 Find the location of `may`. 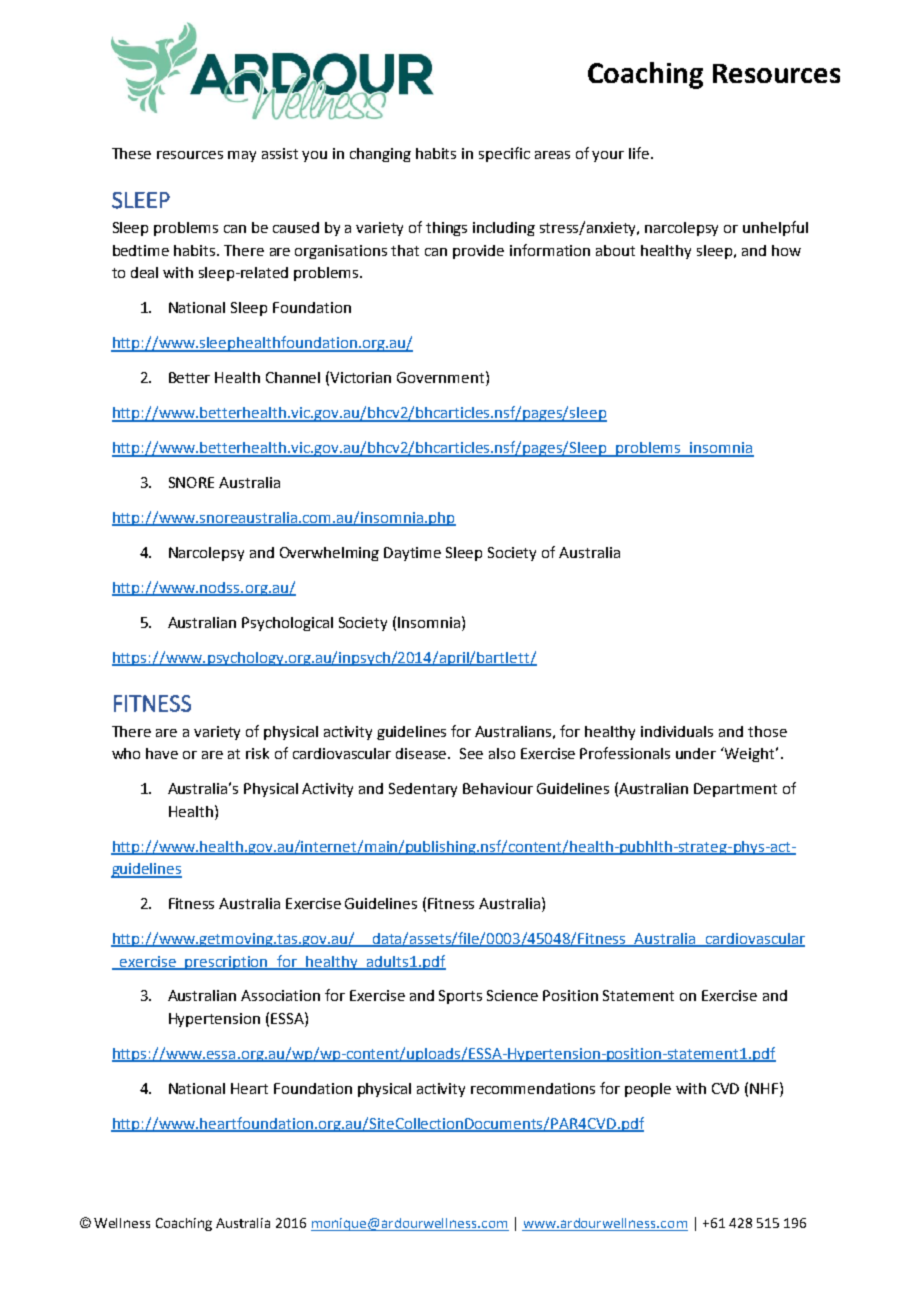

may is located at coordinates (242, 156).
